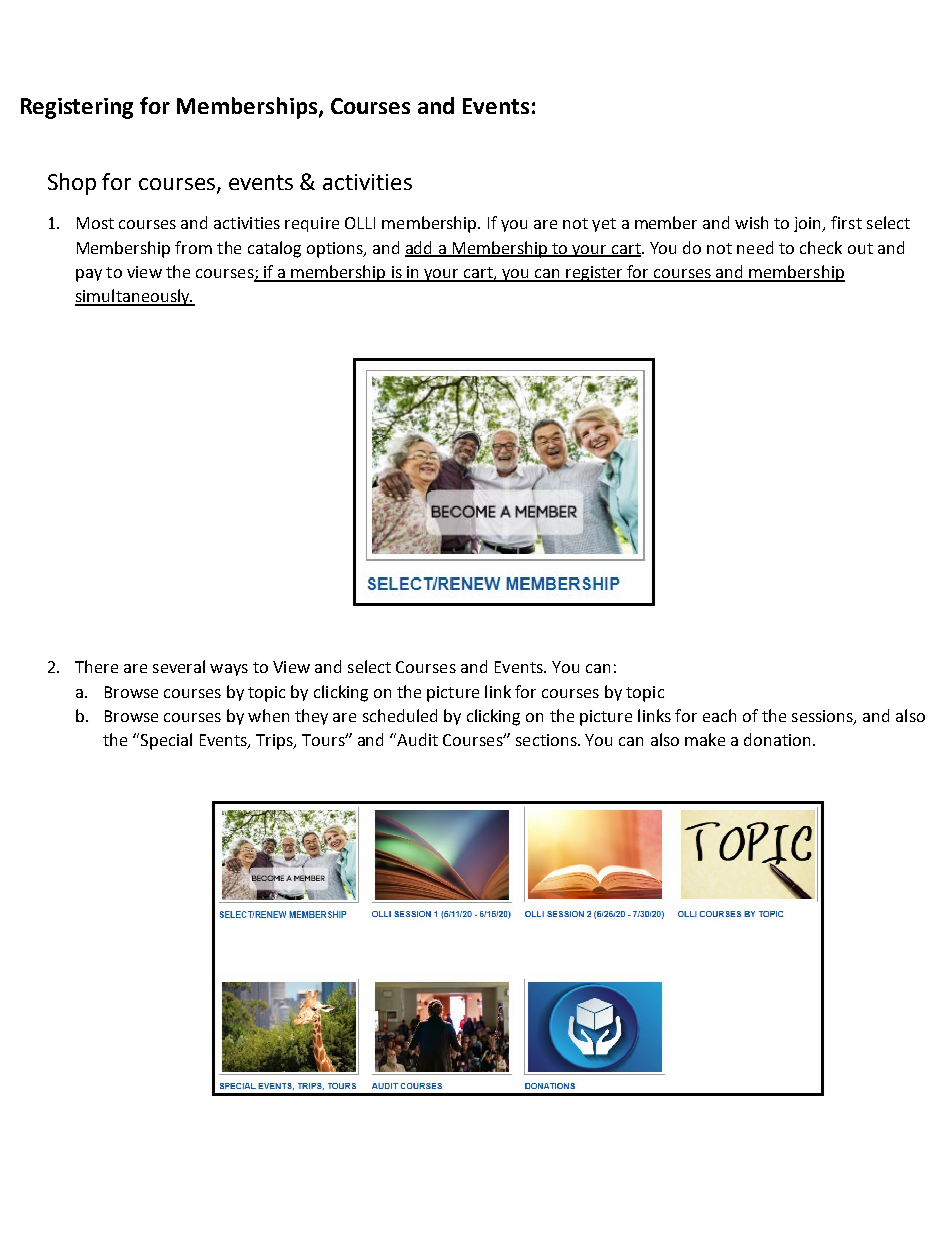 The image size is (952, 1233). Describe the element at coordinates (755, 247) in the image. I see `need` at that location.
